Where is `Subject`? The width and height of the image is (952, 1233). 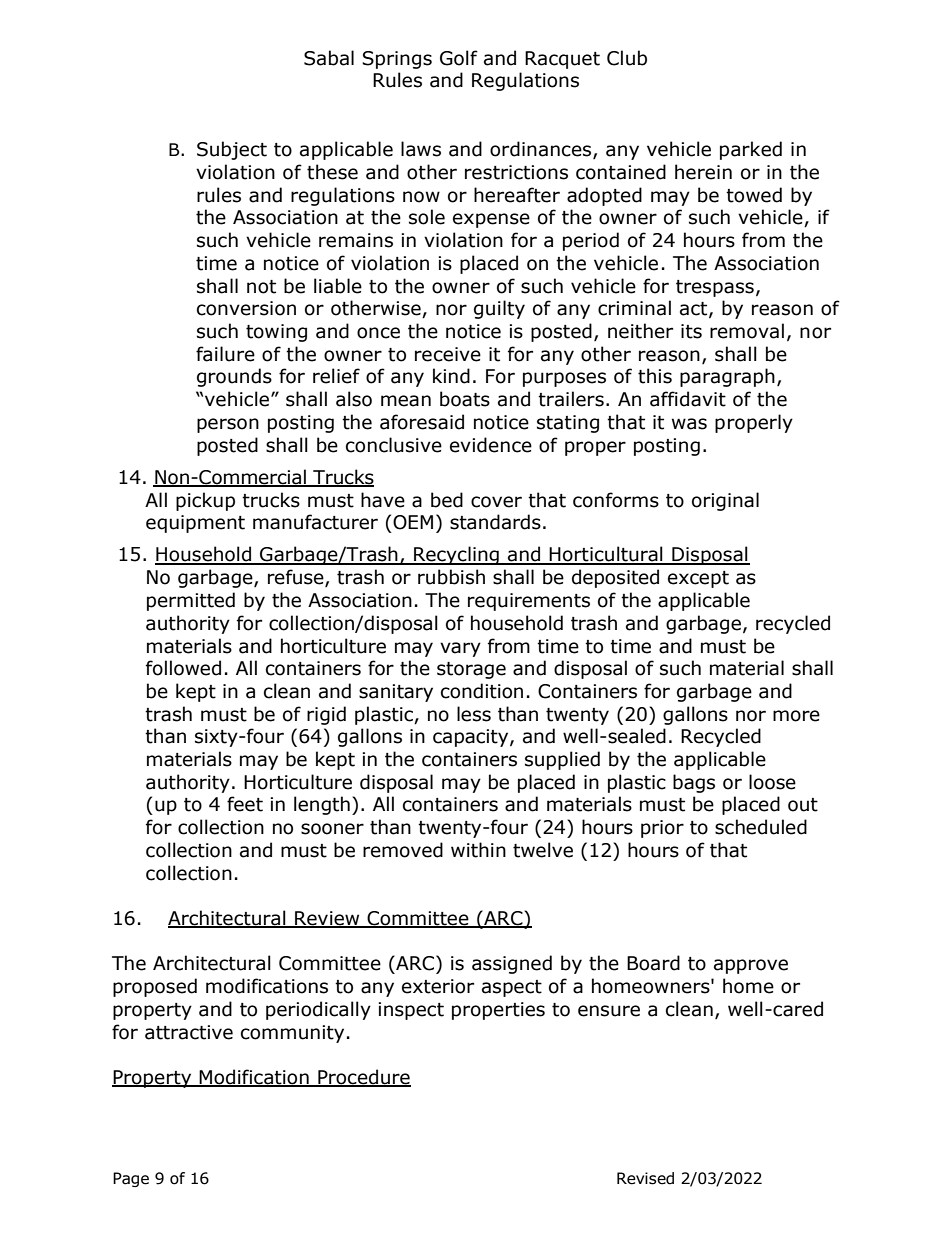 Subject is located at coordinates (232, 150).
